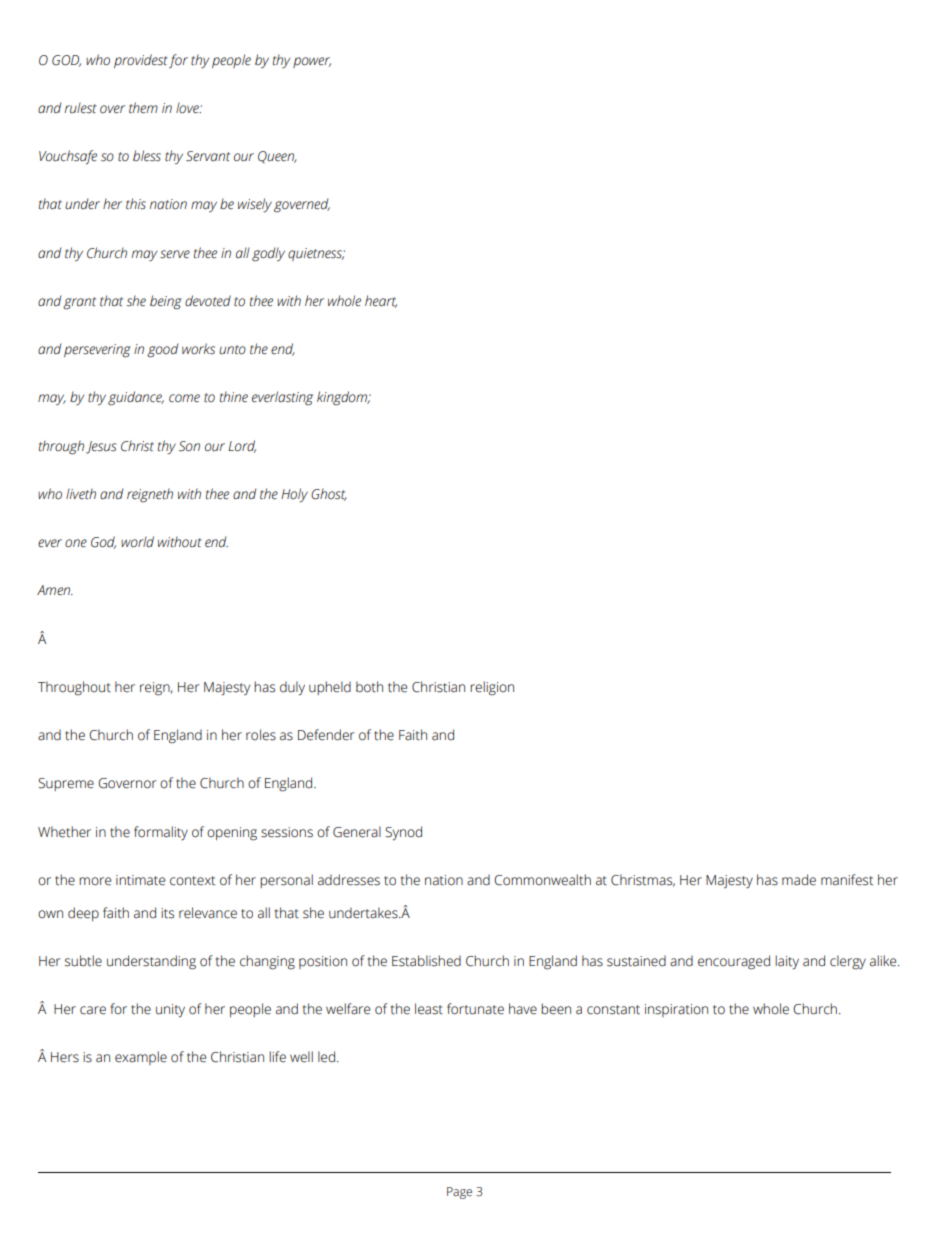  I want to click on roles, so click(261, 735).
